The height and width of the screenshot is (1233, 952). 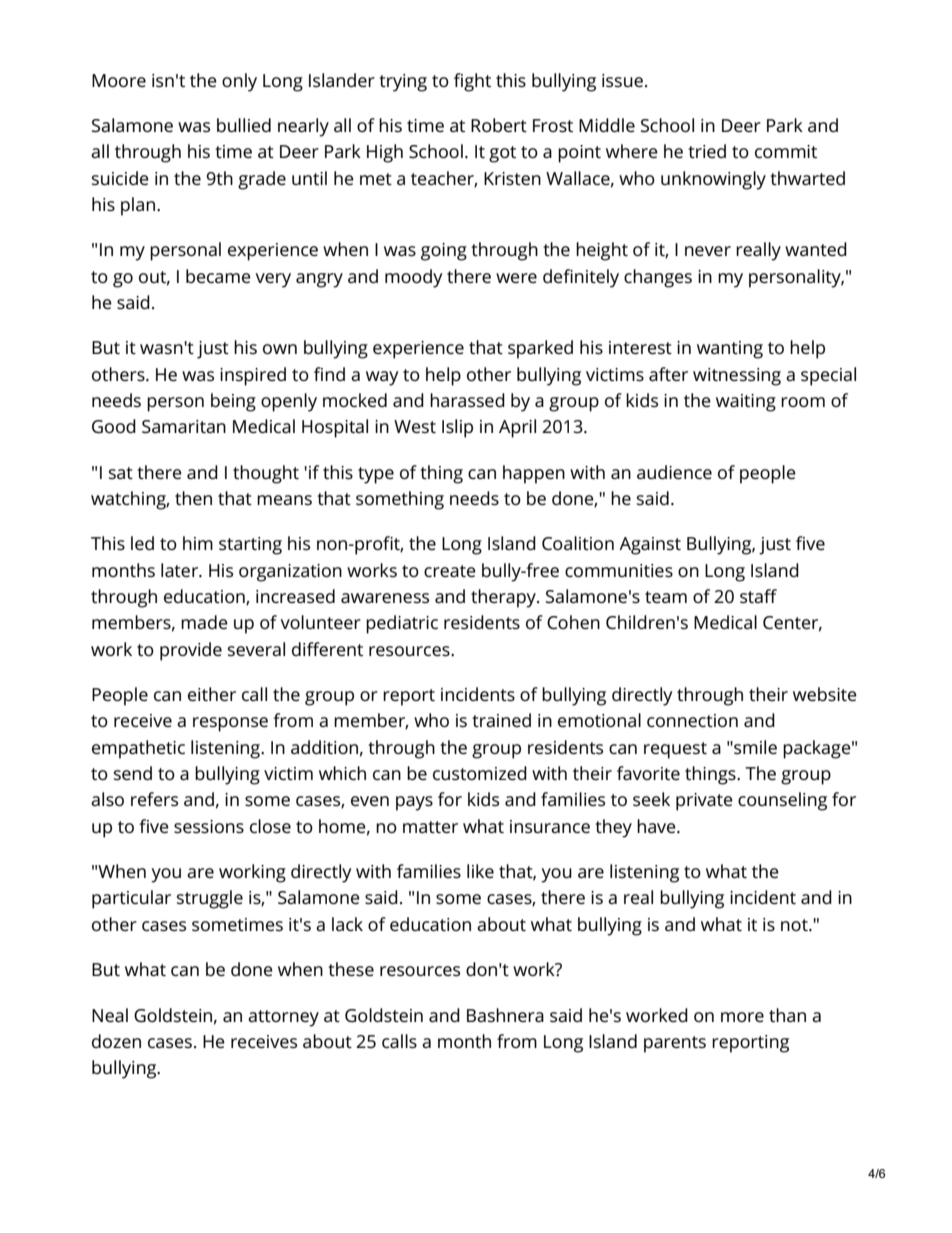 I want to click on customized, so click(x=480, y=773).
